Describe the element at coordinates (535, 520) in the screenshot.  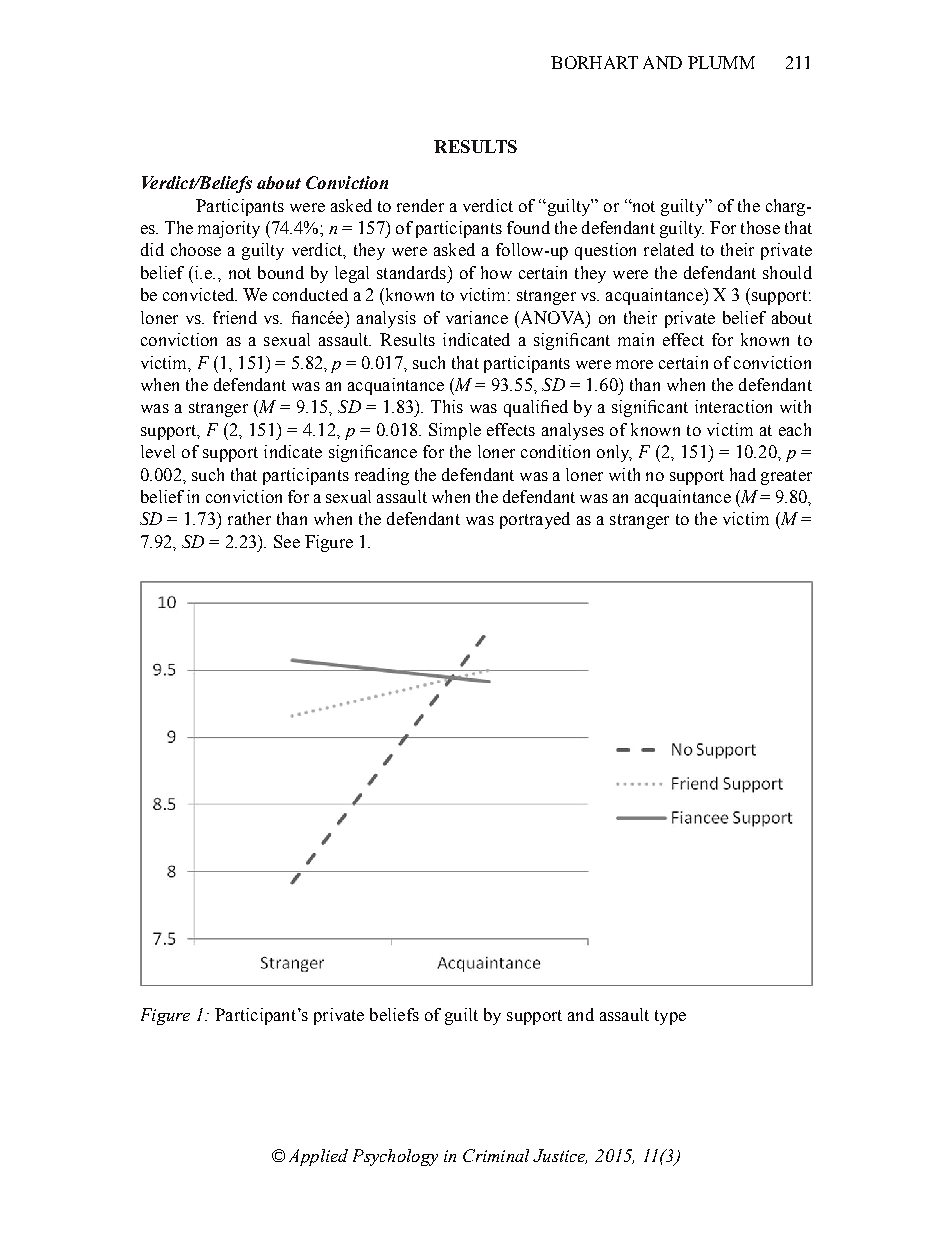
I see `portrayed` at that location.
